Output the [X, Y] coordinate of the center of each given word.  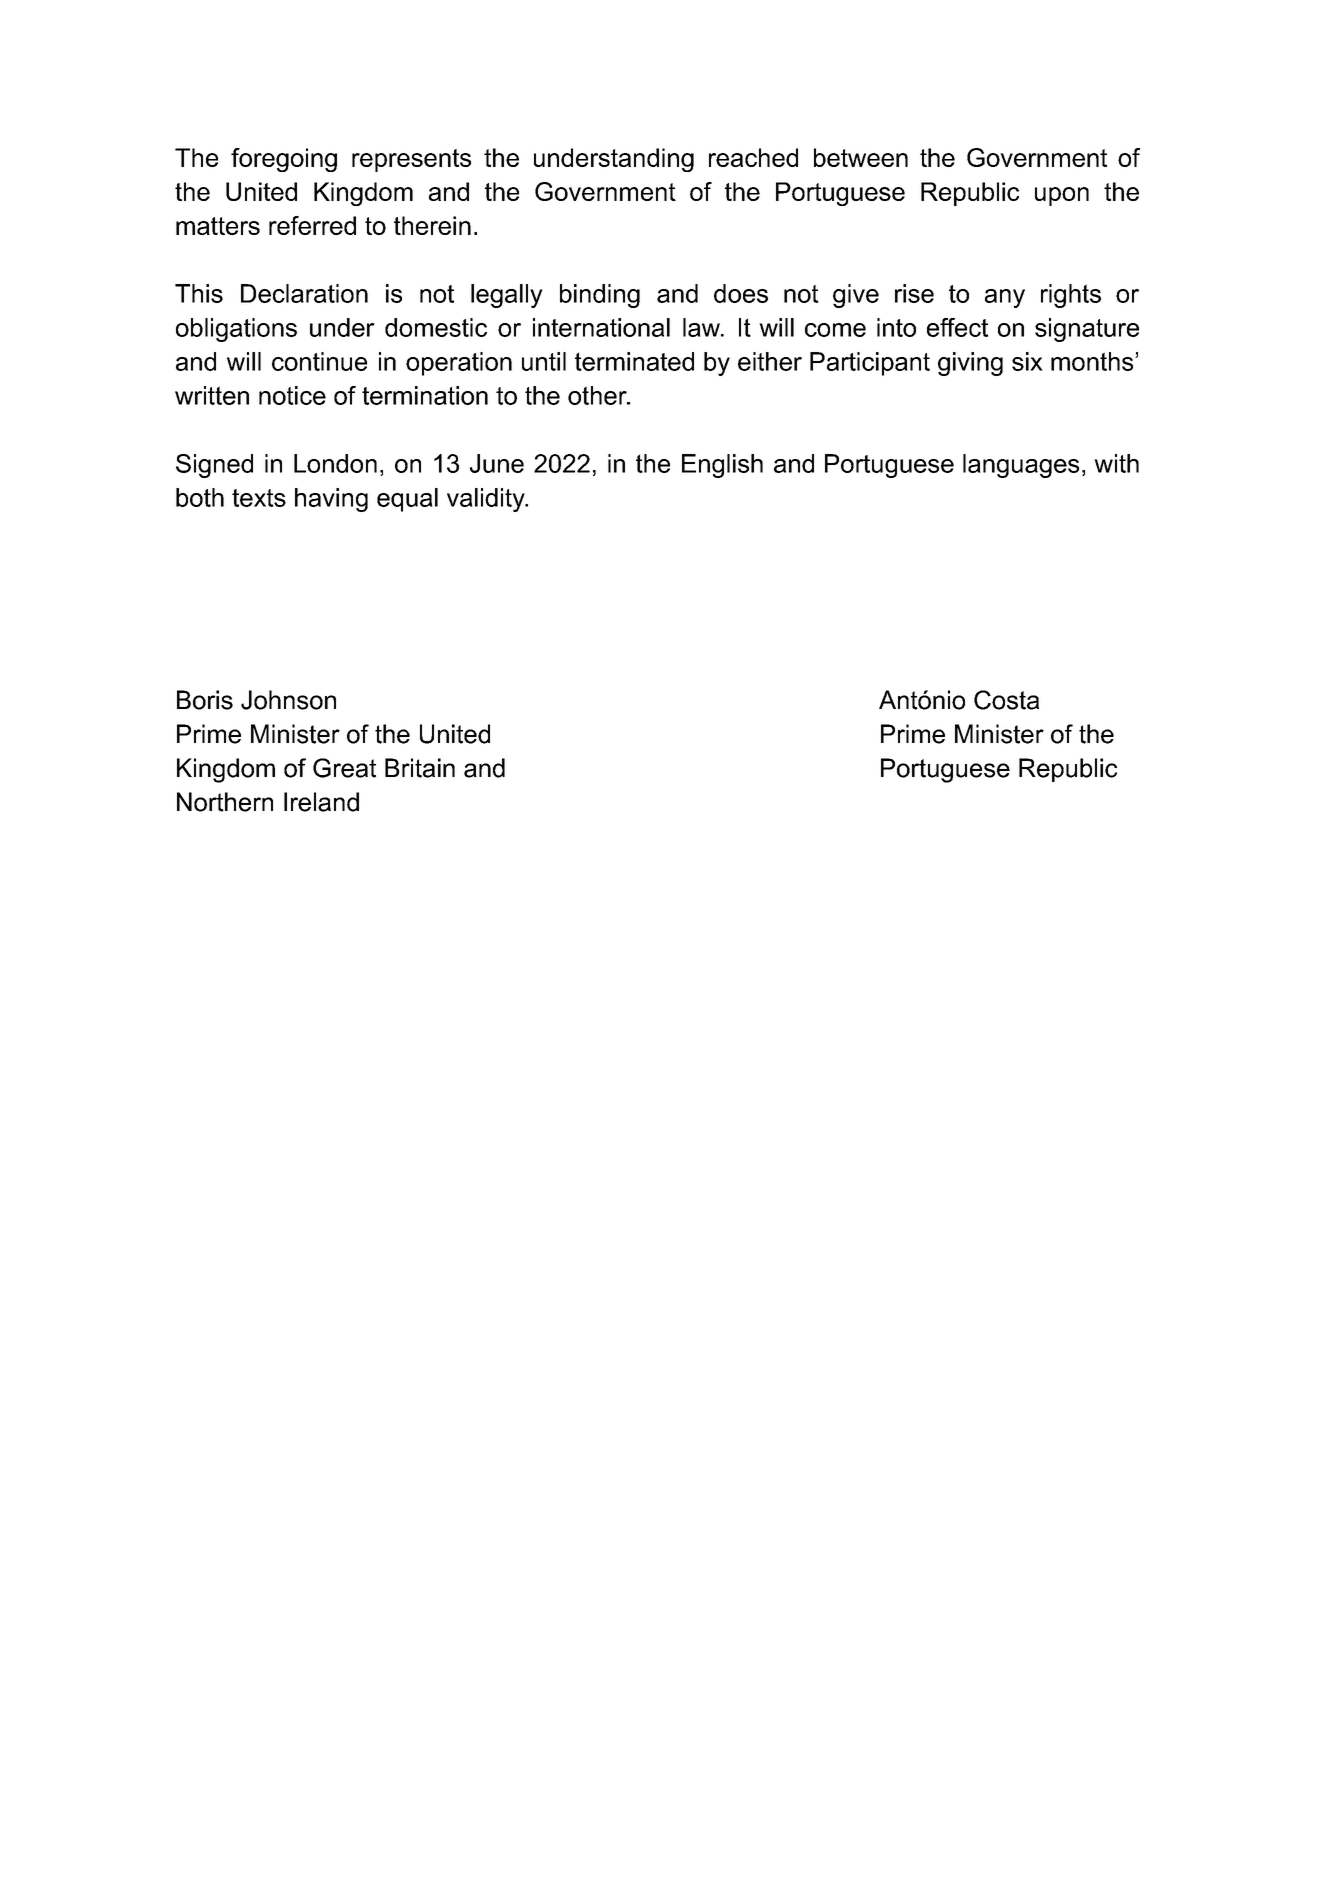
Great [344, 768]
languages [1021, 466]
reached [753, 157]
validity [487, 500]
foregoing [284, 160]
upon [1062, 196]
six [1027, 361]
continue [319, 361]
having [331, 500]
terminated [634, 361]
